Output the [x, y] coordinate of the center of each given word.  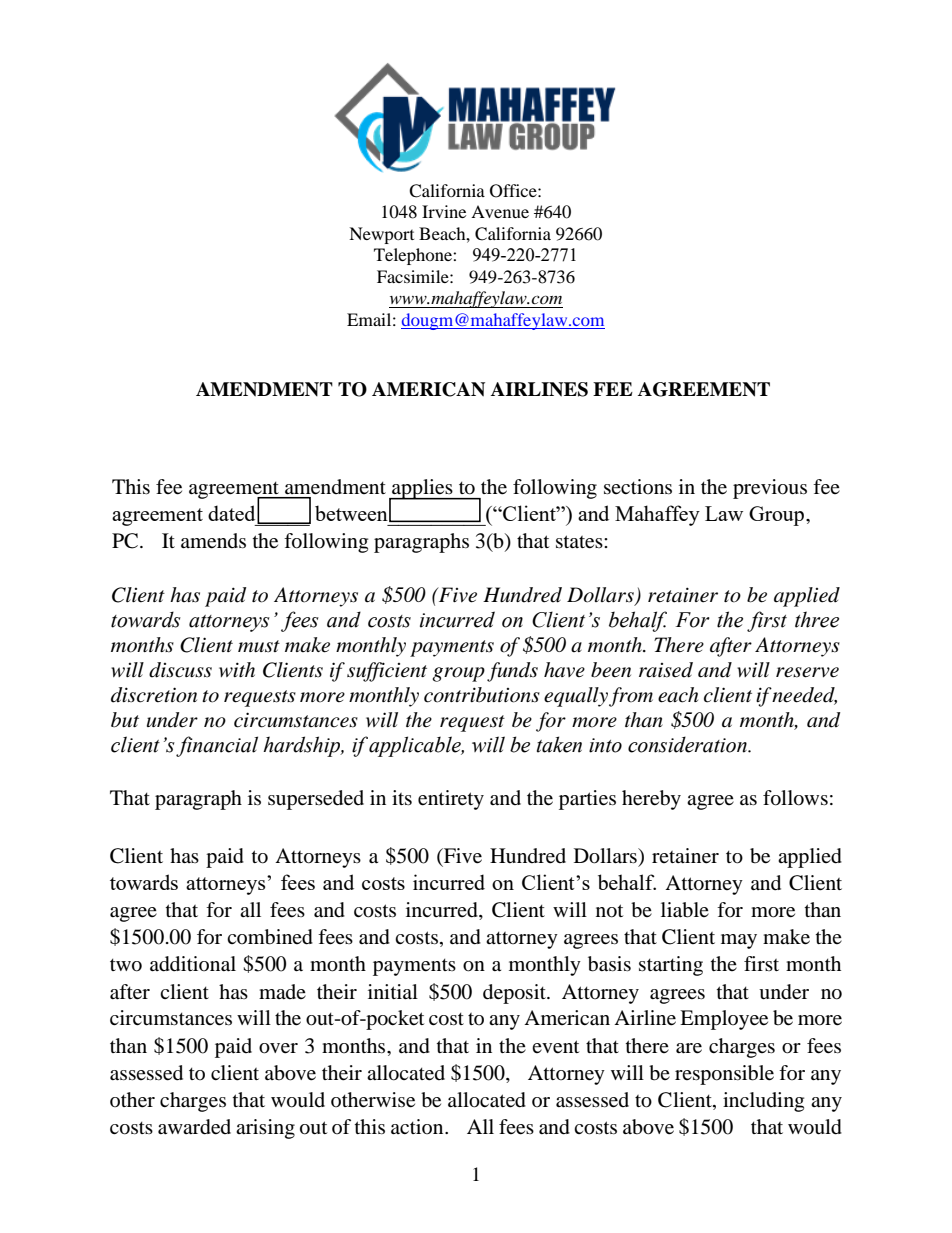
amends [213, 541]
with [237, 669]
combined [270, 937]
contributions [482, 695]
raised [666, 670]
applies [422, 490]
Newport [381, 235]
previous [770, 489]
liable [685, 910]
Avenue [500, 211]
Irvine [444, 211]
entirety [451, 800]
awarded [194, 1127]
